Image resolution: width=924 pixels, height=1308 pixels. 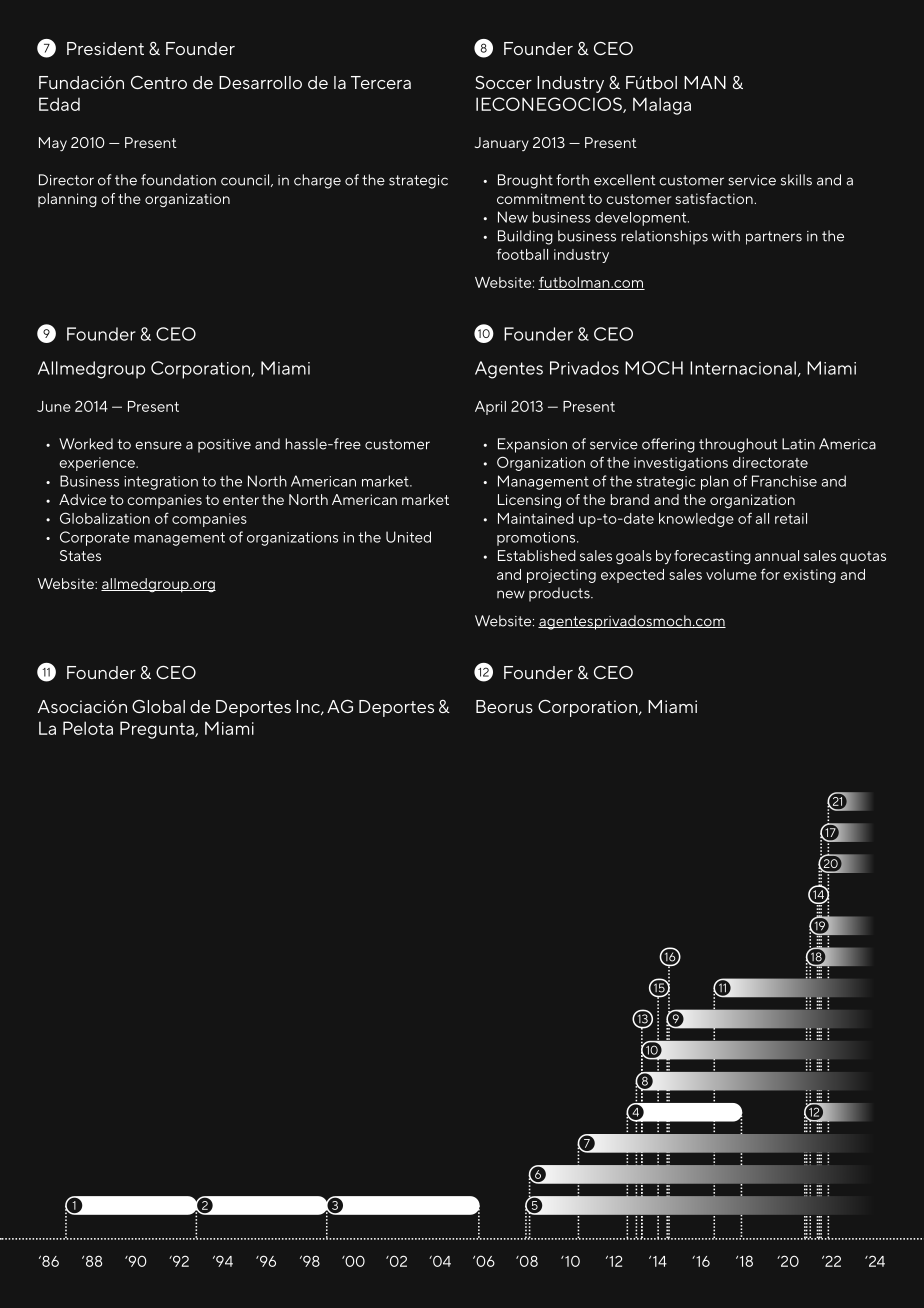 What do you see at coordinates (95, 538) in the document?
I see `Corporate` at bounding box center [95, 538].
